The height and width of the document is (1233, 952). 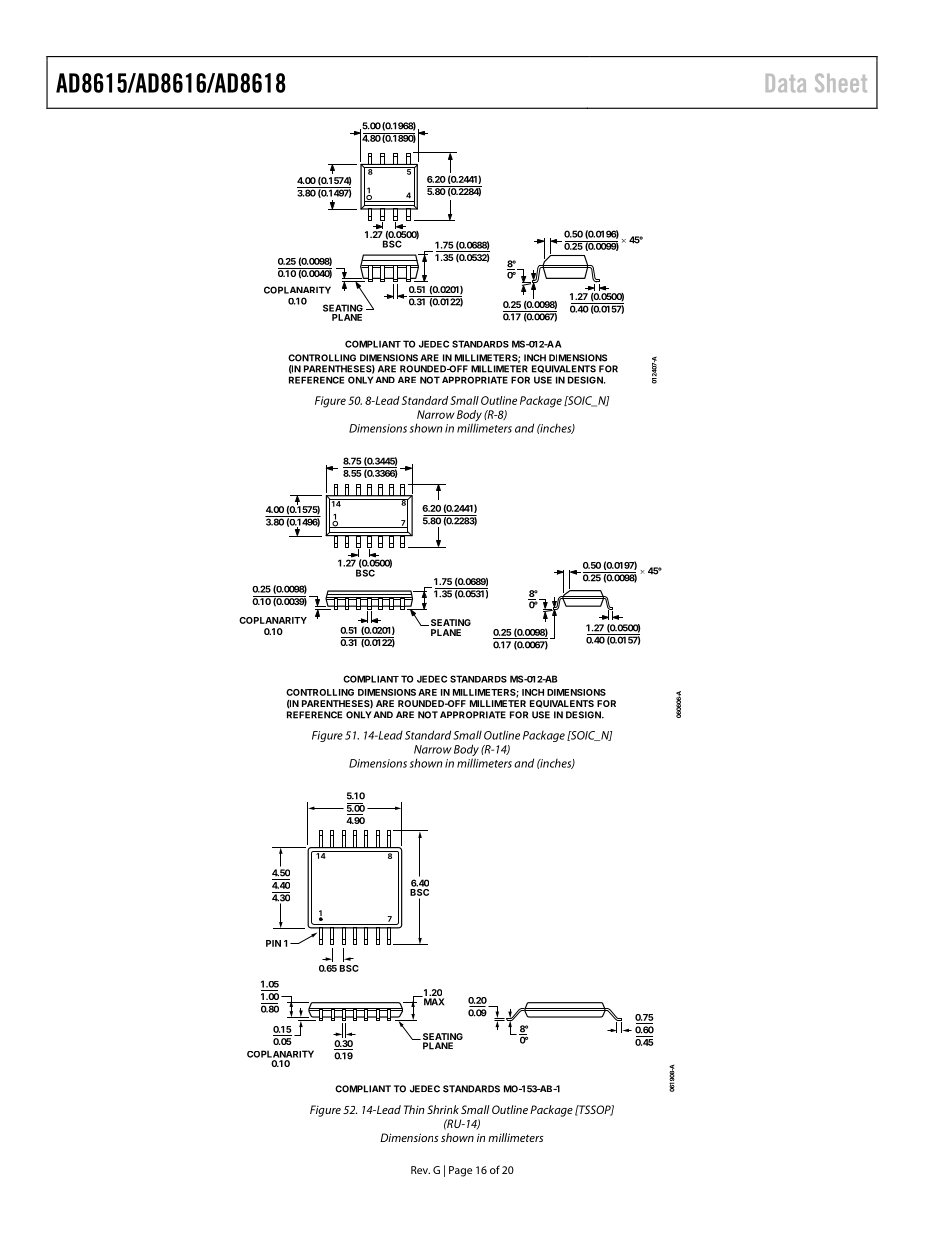 What do you see at coordinates (414, 1109) in the document?
I see `Thin` at bounding box center [414, 1109].
